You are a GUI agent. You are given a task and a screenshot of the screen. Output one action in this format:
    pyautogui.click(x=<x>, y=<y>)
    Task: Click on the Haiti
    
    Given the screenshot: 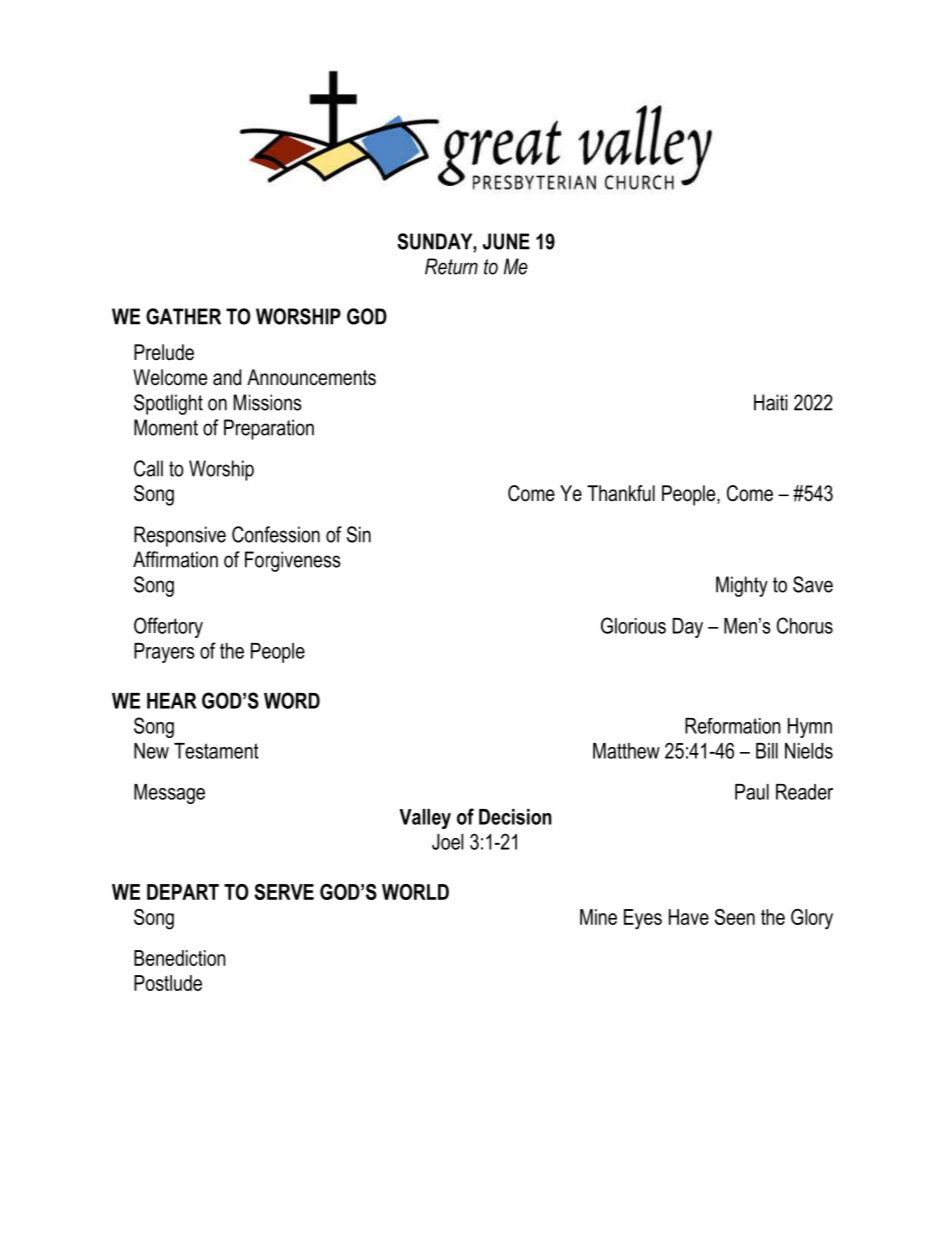 What is the action you would take?
    pyautogui.click(x=771, y=402)
